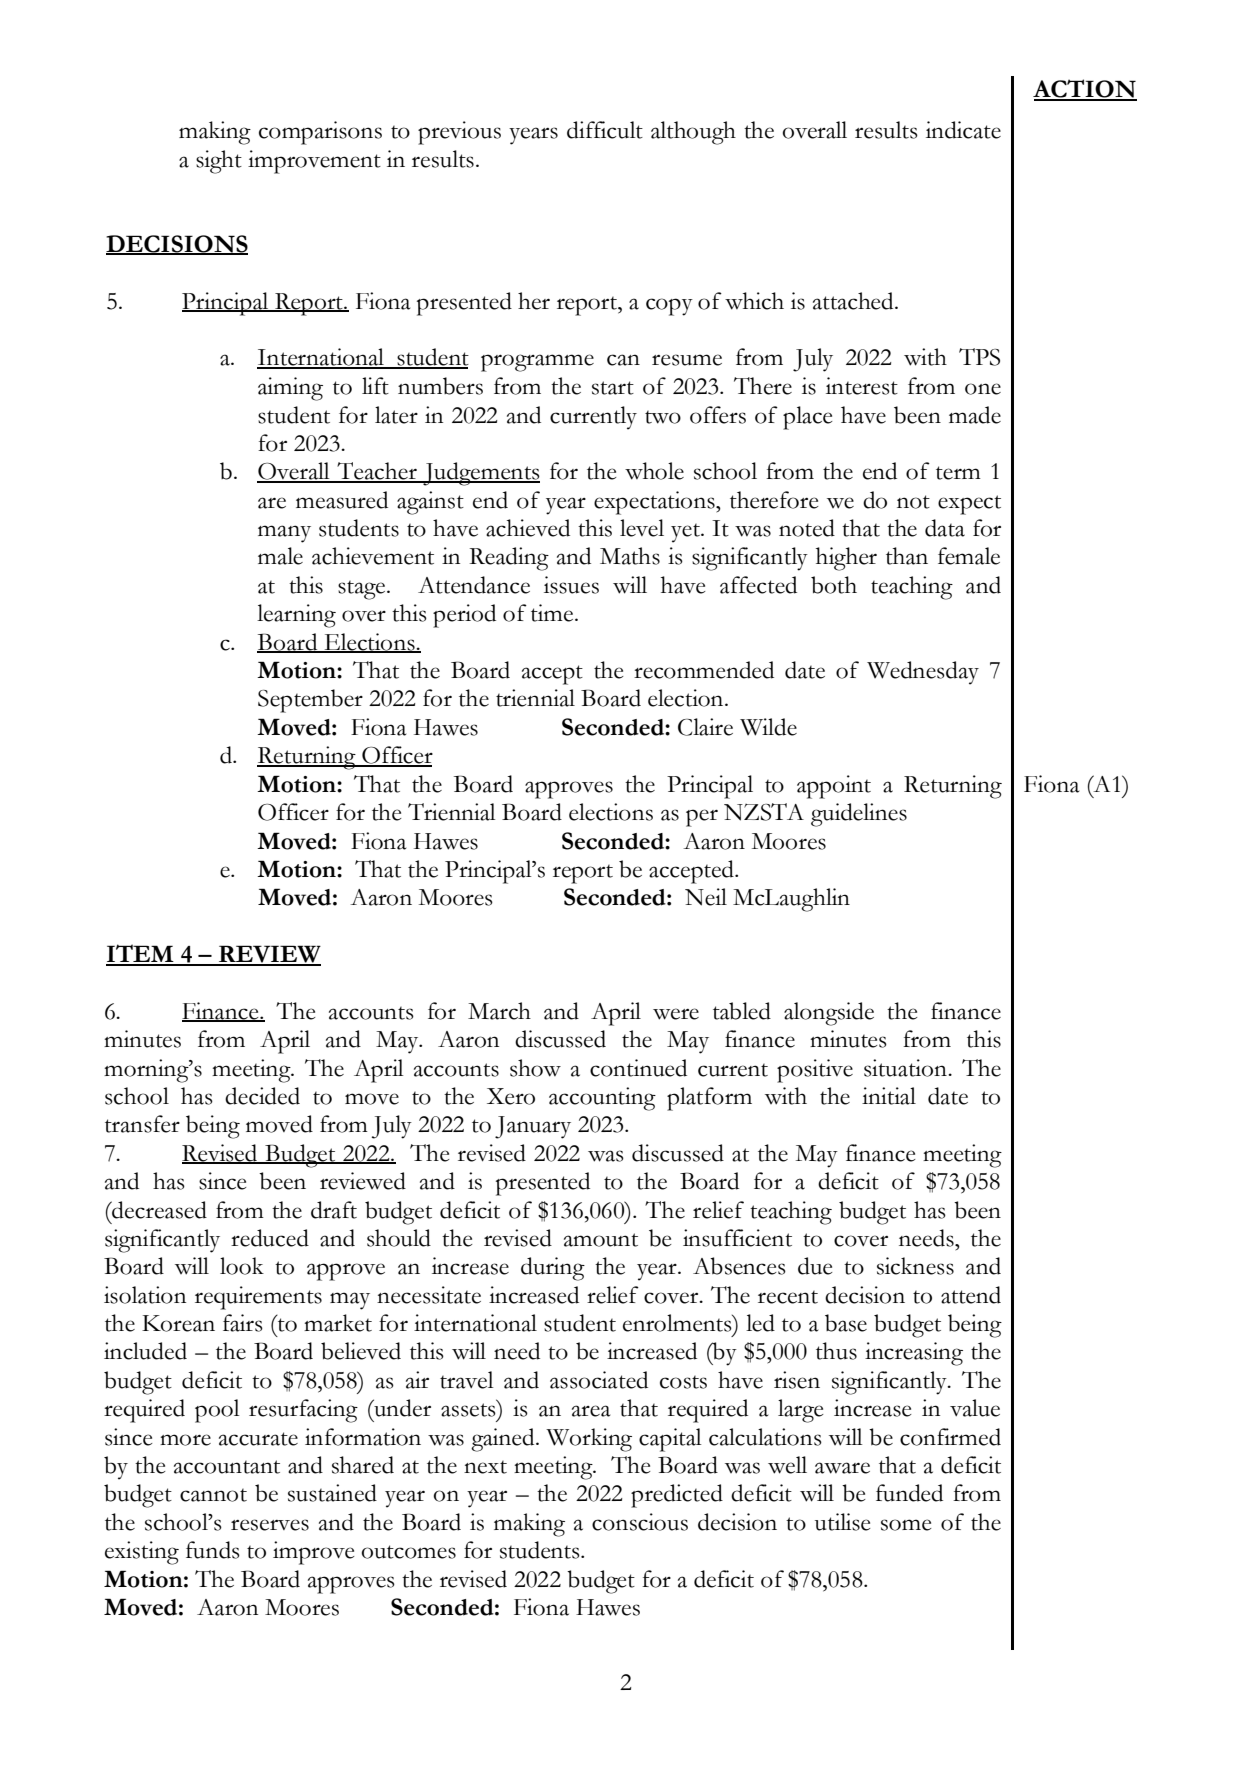  I want to click on September, so click(310, 701).
